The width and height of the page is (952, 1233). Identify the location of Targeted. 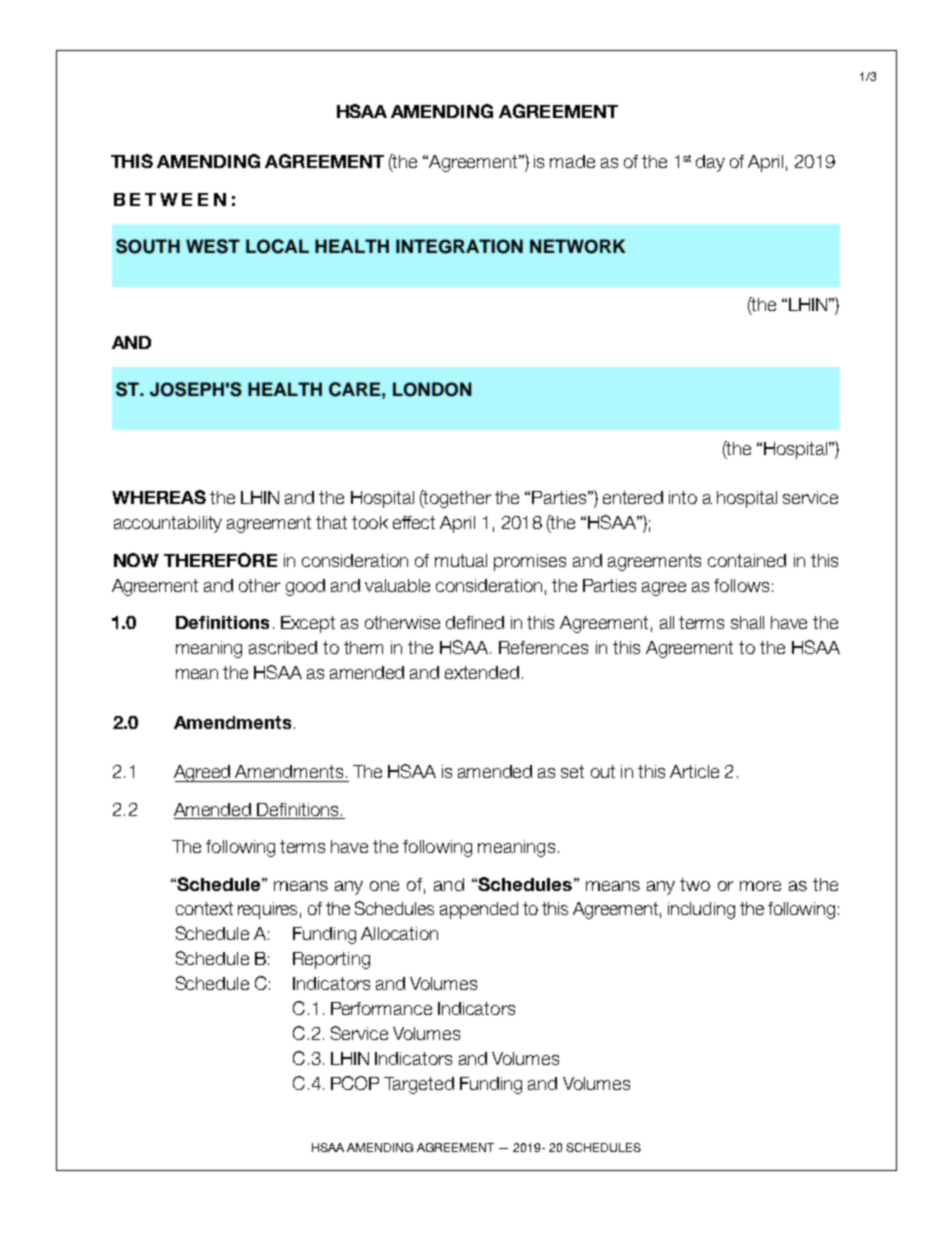
(419, 1085).
